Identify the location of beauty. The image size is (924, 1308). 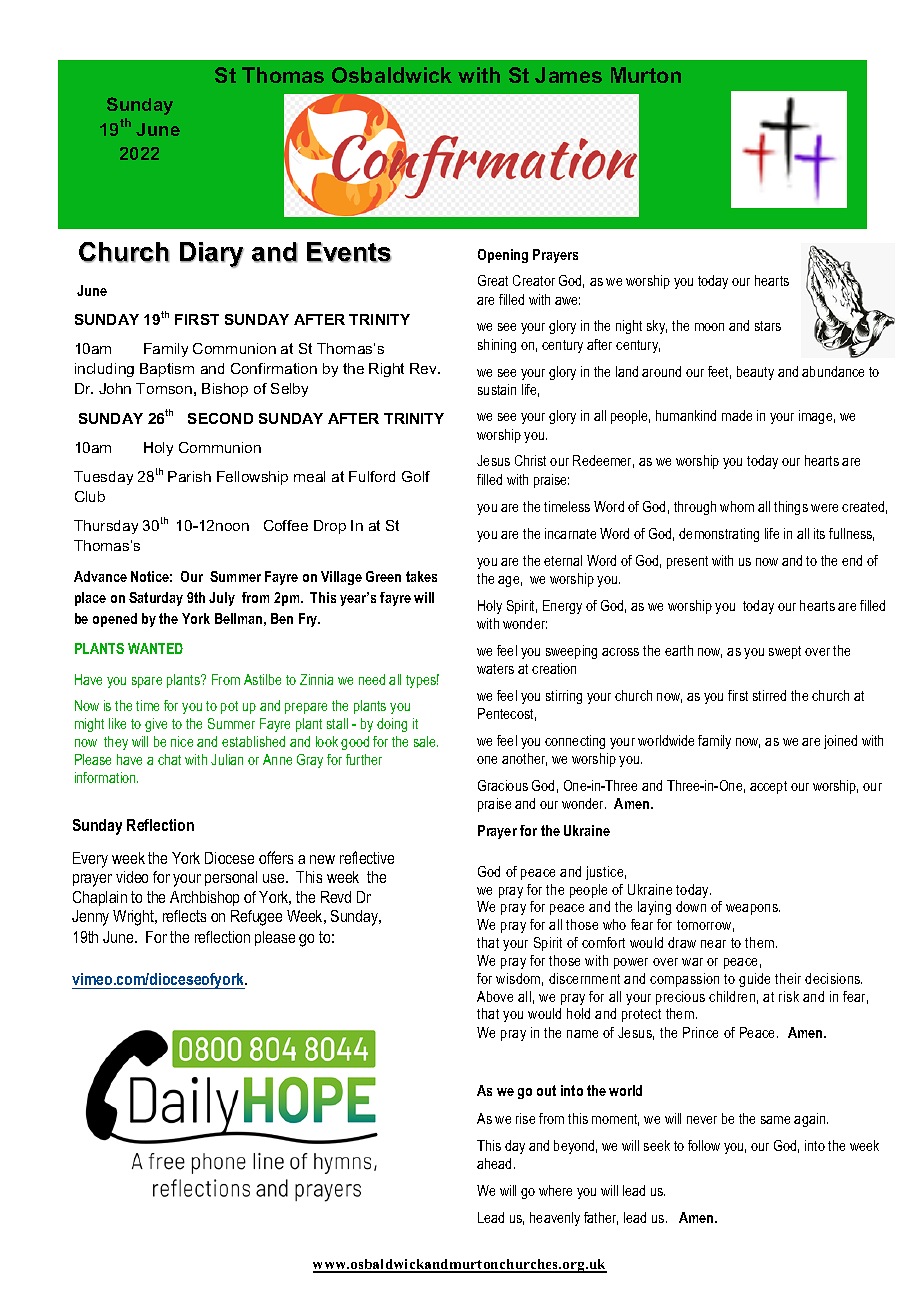
(755, 373).
